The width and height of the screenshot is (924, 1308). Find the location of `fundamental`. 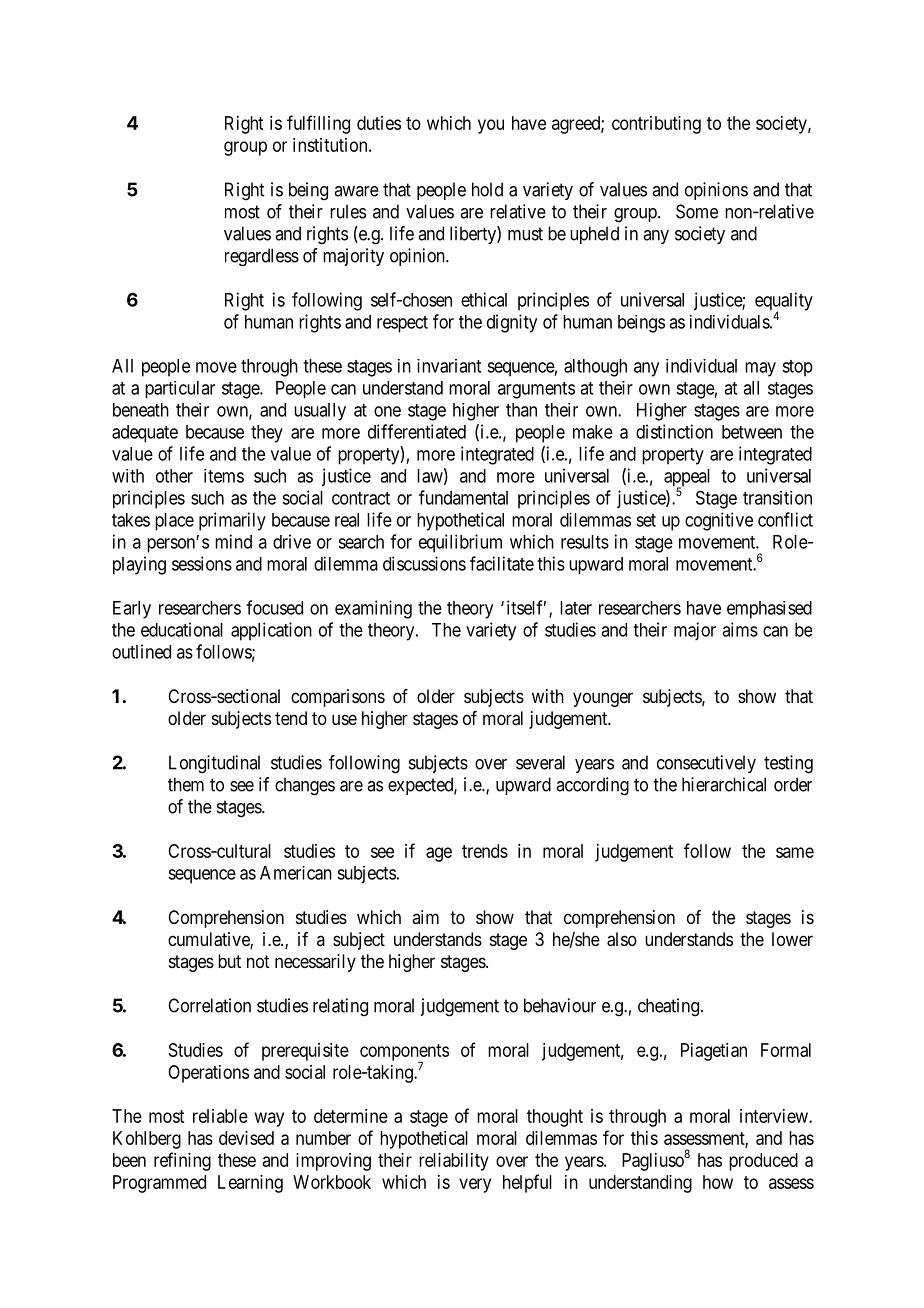

fundamental is located at coordinates (463, 497).
